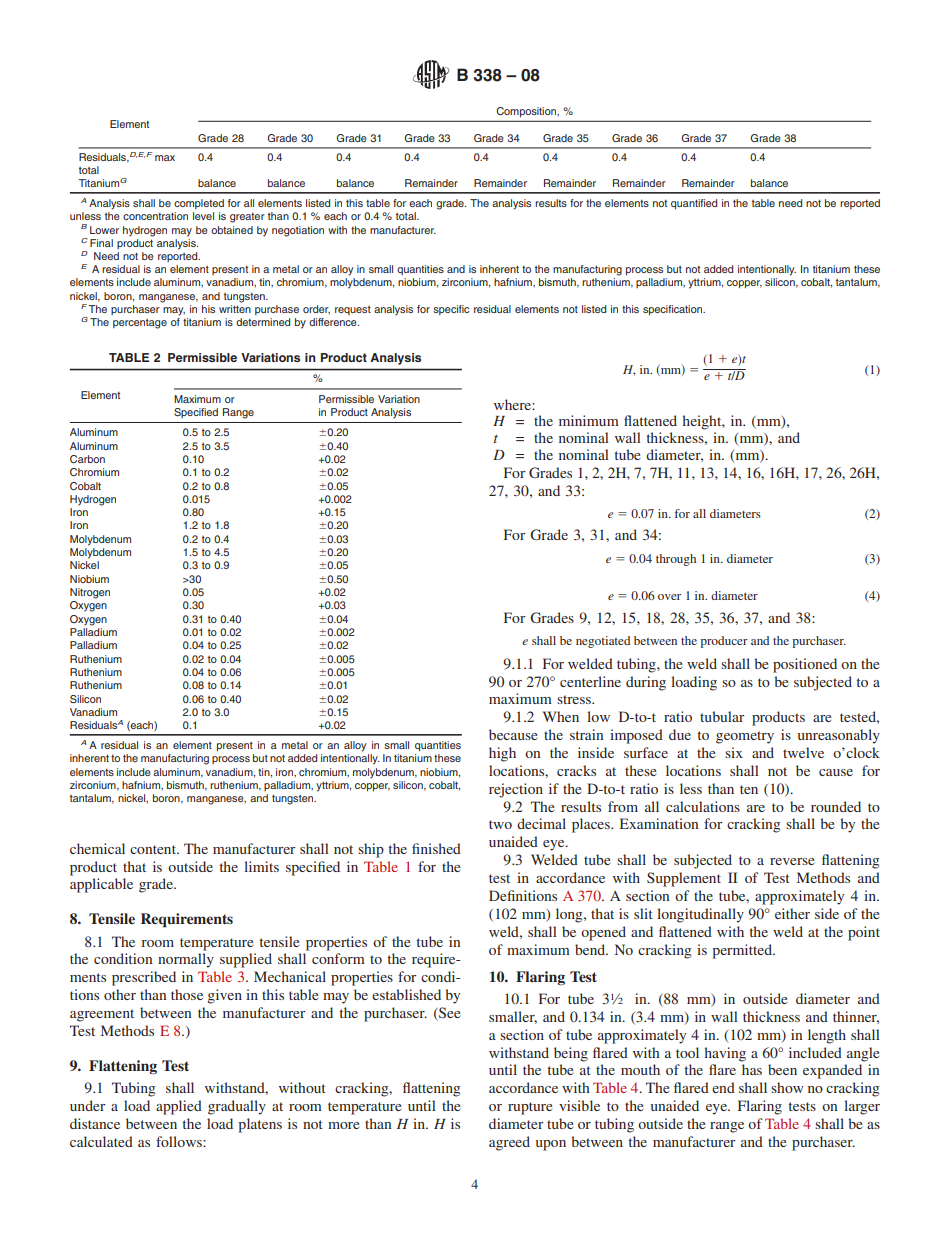 The width and height of the page is (952, 1233). What do you see at coordinates (179, 1107) in the page?
I see `applied` at bounding box center [179, 1107].
